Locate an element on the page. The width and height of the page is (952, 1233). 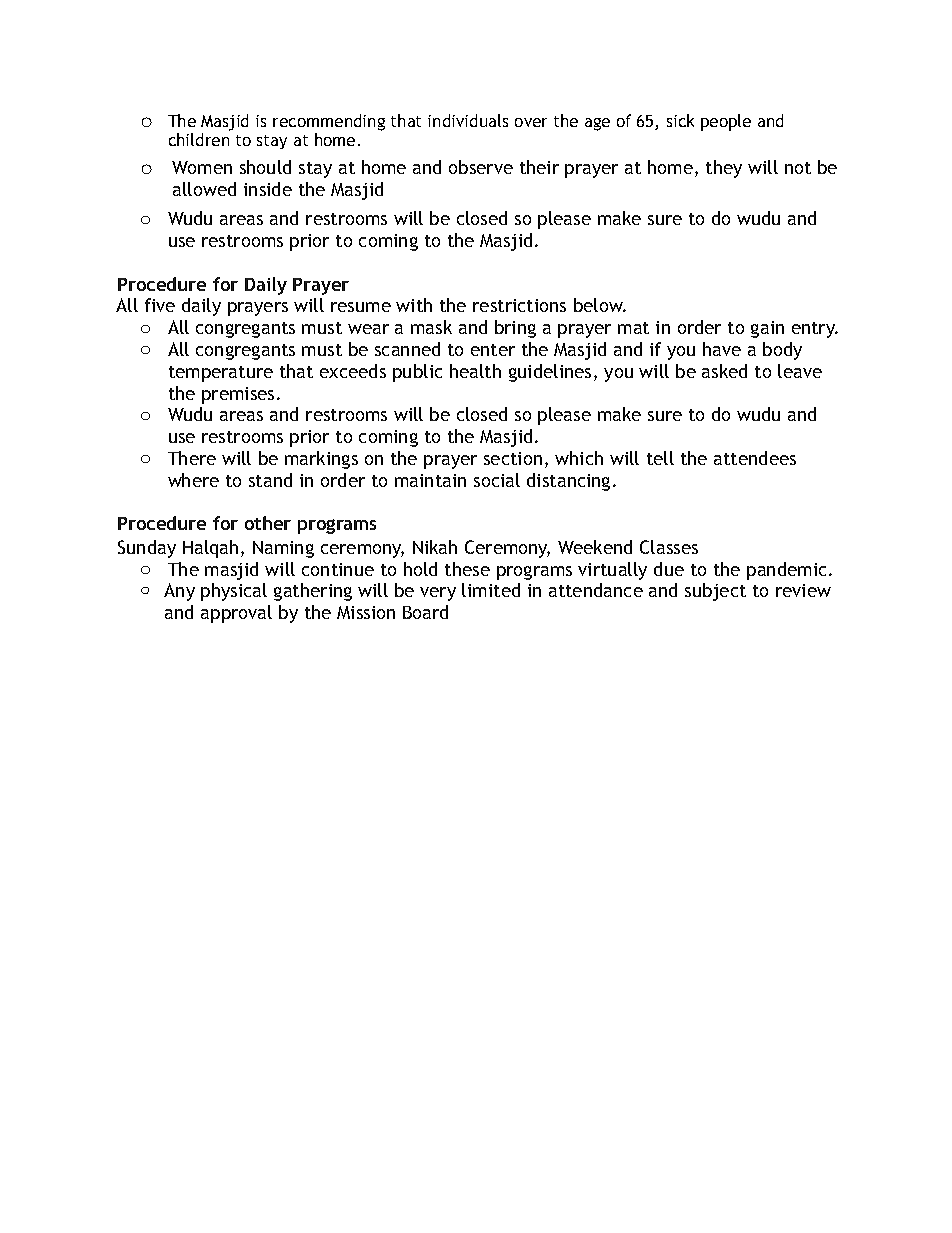
individuals is located at coordinates (468, 120).
